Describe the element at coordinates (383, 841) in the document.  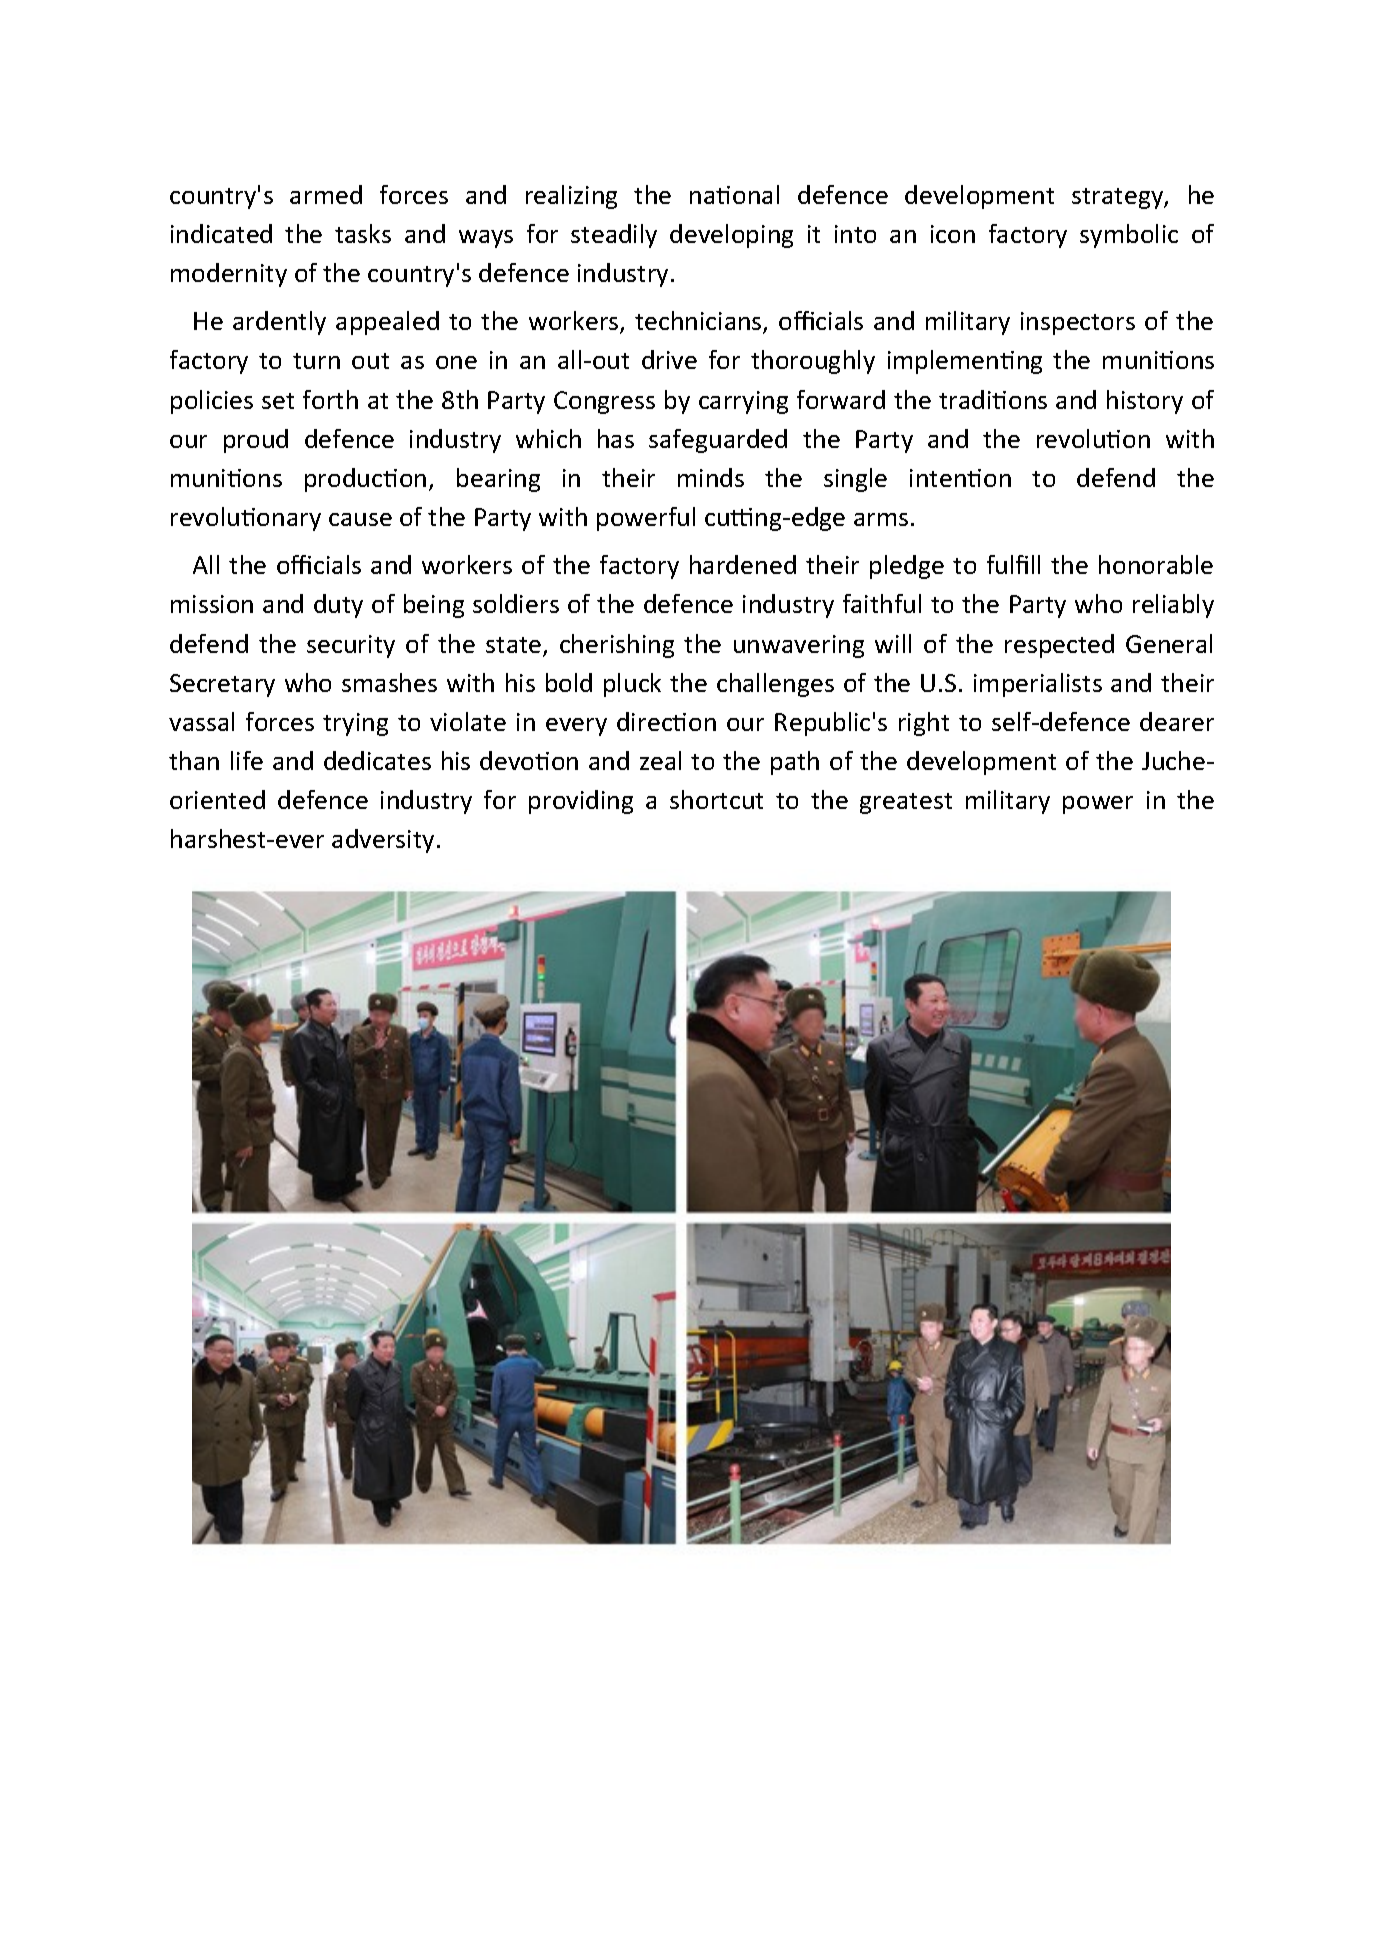
I see `adversity` at that location.
